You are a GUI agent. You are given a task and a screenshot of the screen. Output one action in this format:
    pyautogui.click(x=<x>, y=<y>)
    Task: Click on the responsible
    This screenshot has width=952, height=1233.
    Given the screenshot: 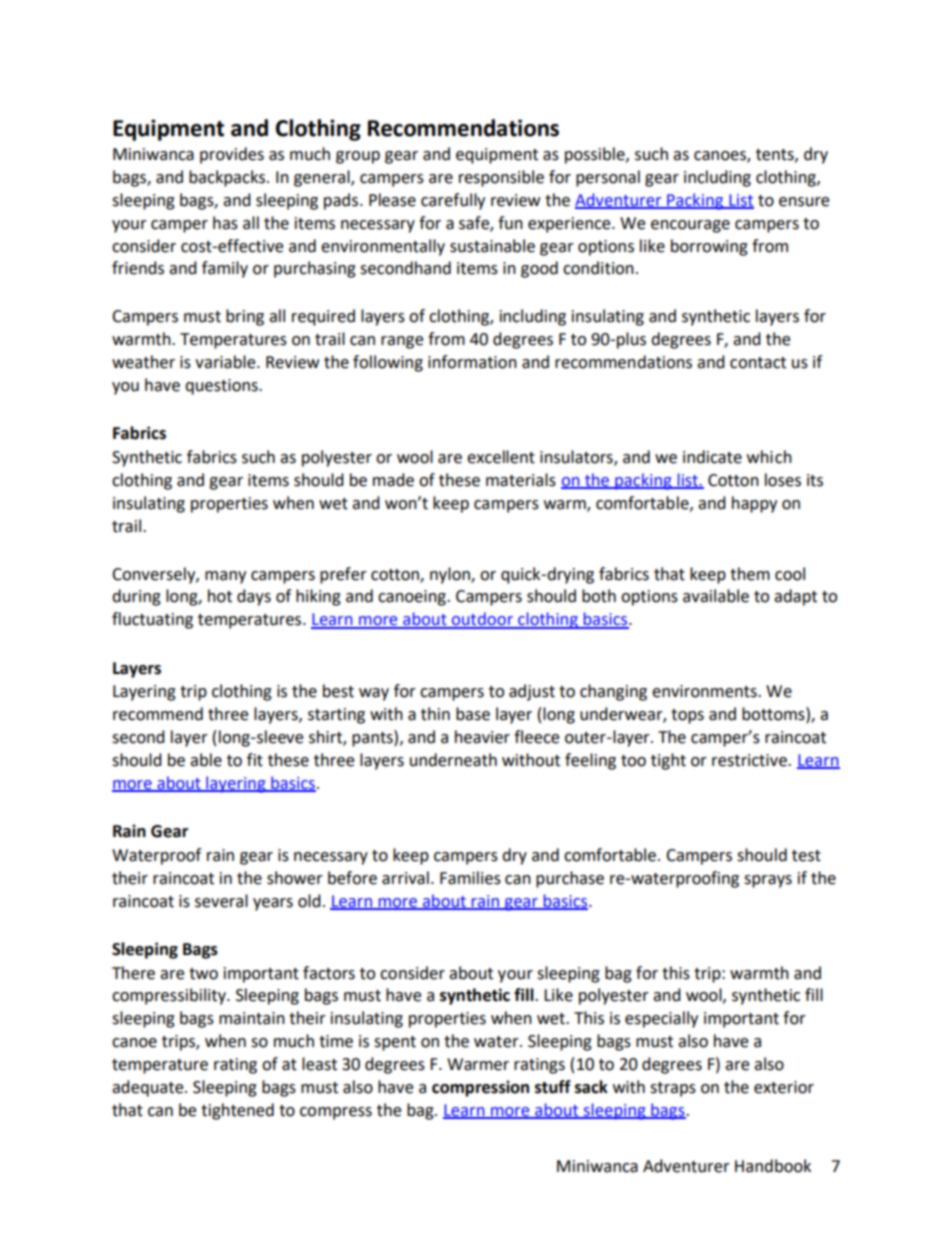 What is the action you would take?
    pyautogui.click(x=501, y=178)
